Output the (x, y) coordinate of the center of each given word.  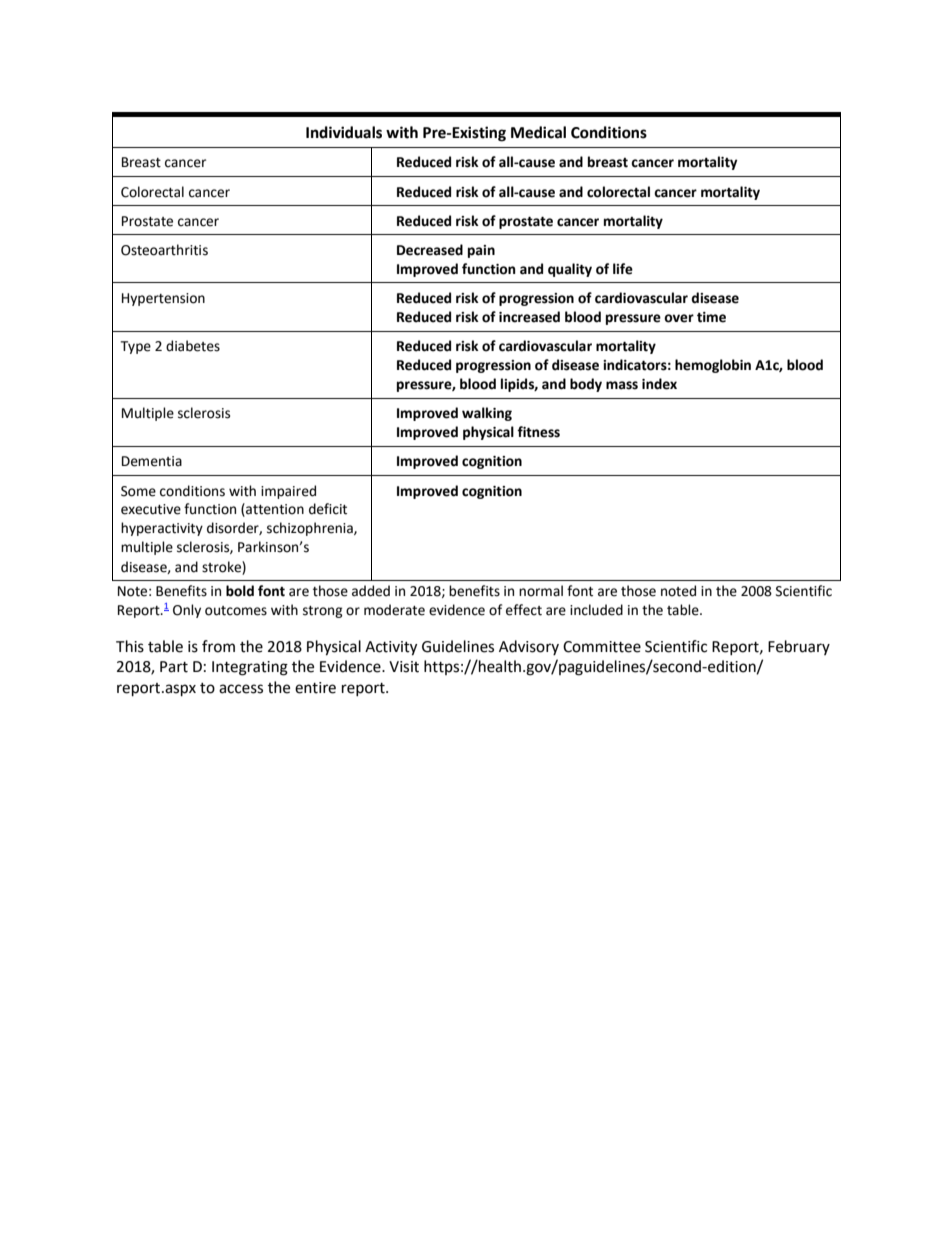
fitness (538, 432)
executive (151, 509)
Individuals (344, 132)
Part (174, 667)
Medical (538, 132)
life (623, 269)
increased (529, 317)
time (711, 317)
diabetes (193, 346)
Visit (404, 667)
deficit (328, 509)
